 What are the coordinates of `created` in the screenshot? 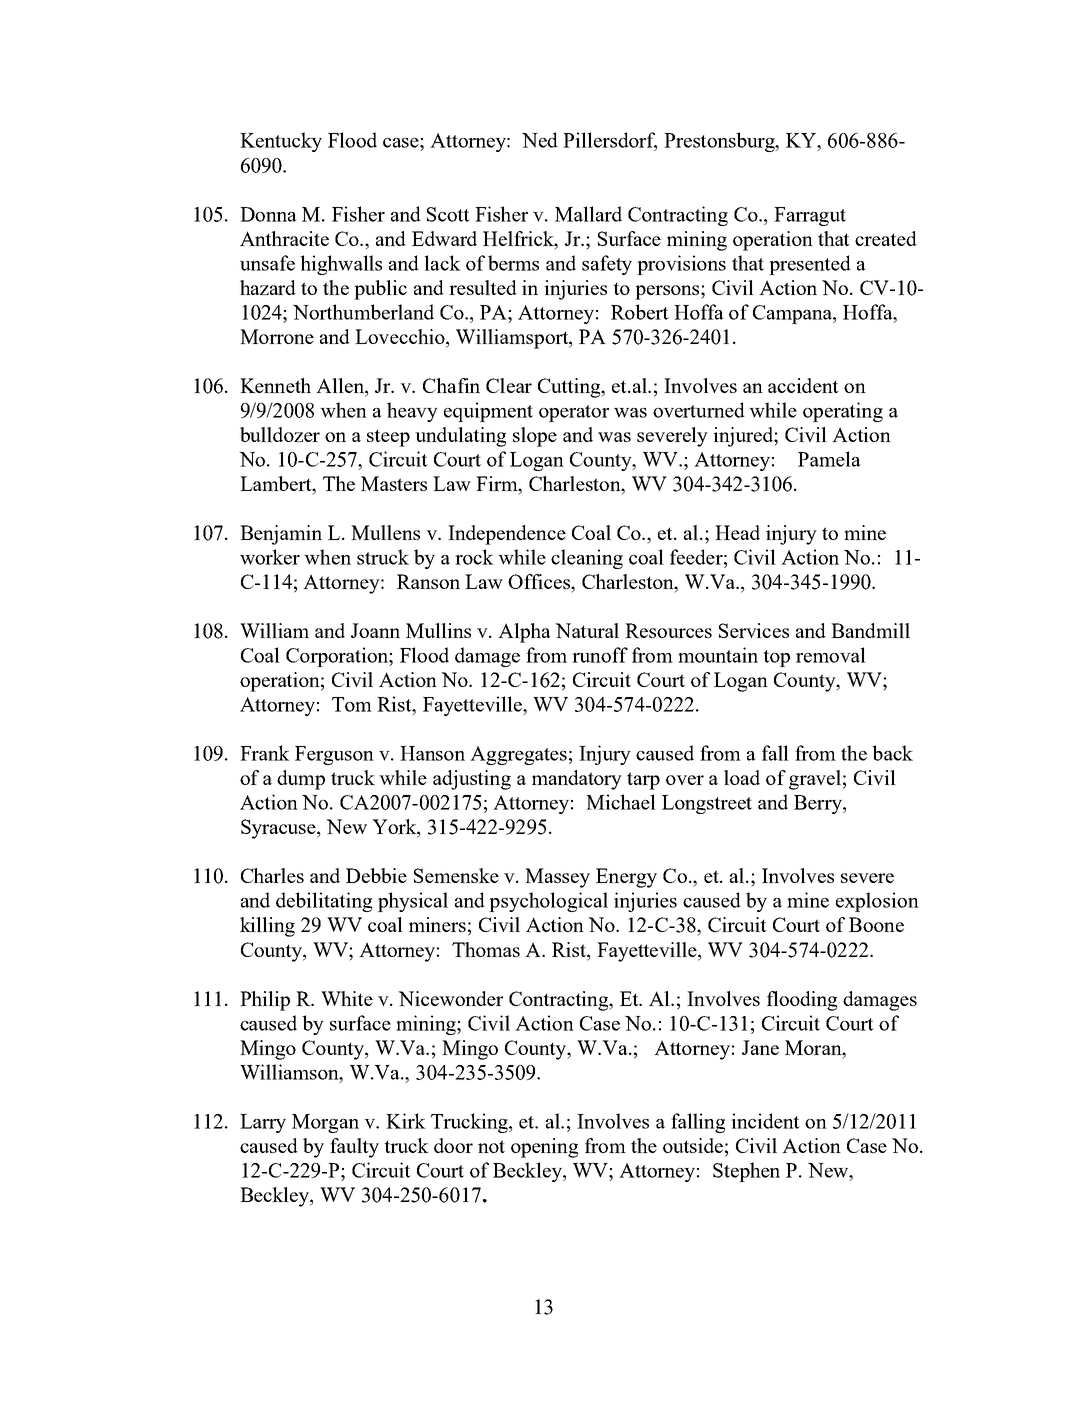 It's located at (886, 238).
